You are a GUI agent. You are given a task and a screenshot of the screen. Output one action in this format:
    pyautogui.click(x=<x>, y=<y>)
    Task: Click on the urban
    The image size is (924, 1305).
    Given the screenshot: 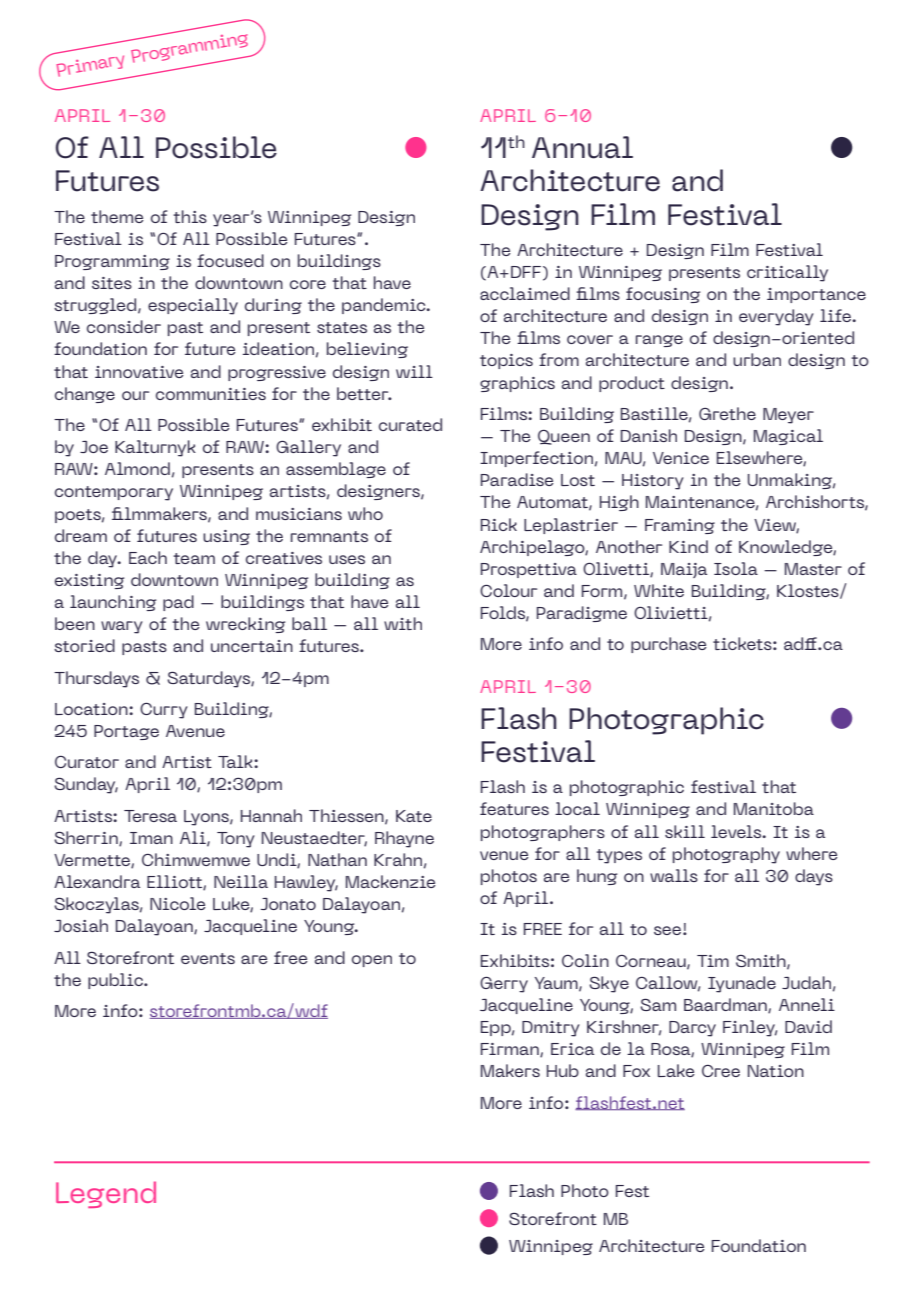 What is the action you would take?
    pyautogui.click(x=757, y=359)
